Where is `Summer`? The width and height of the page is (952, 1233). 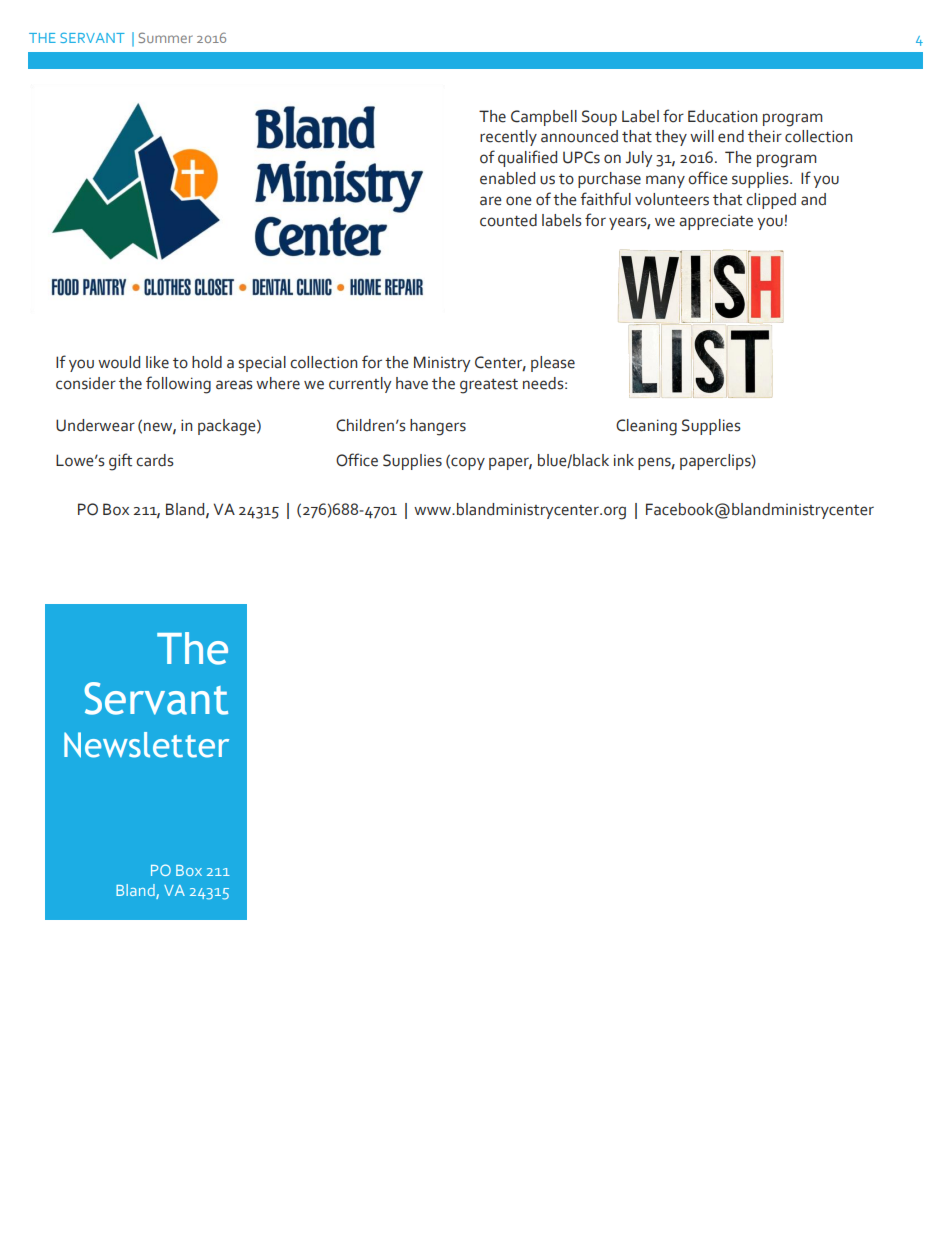 Summer is located at coordinates (166, 37).
